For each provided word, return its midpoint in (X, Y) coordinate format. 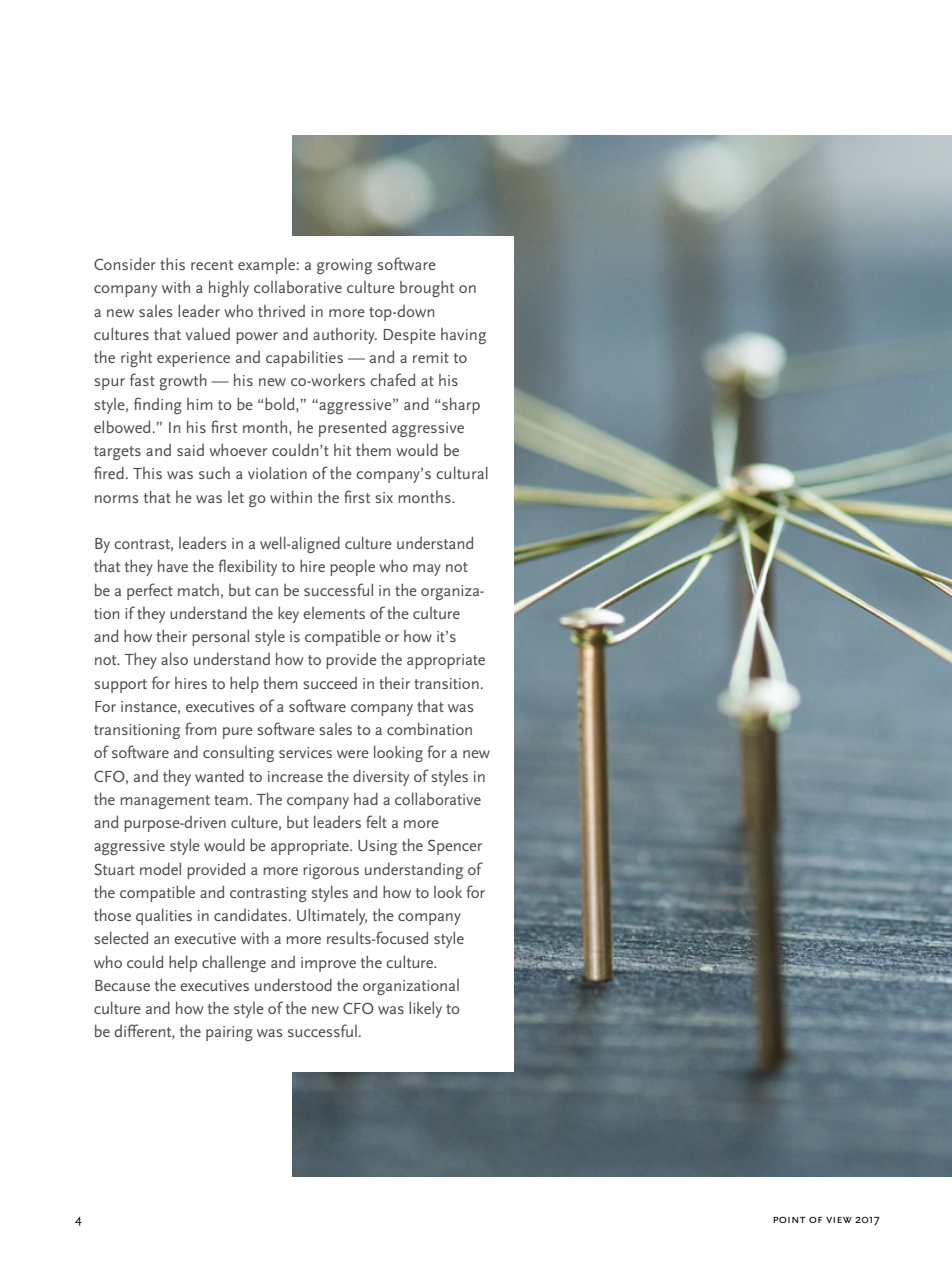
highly (229, 289)
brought (427, 289)
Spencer (455, 847)
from (201, 728)
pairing (229, 1033)
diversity (381, 778)
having (463, 336)
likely (425, 1010)
